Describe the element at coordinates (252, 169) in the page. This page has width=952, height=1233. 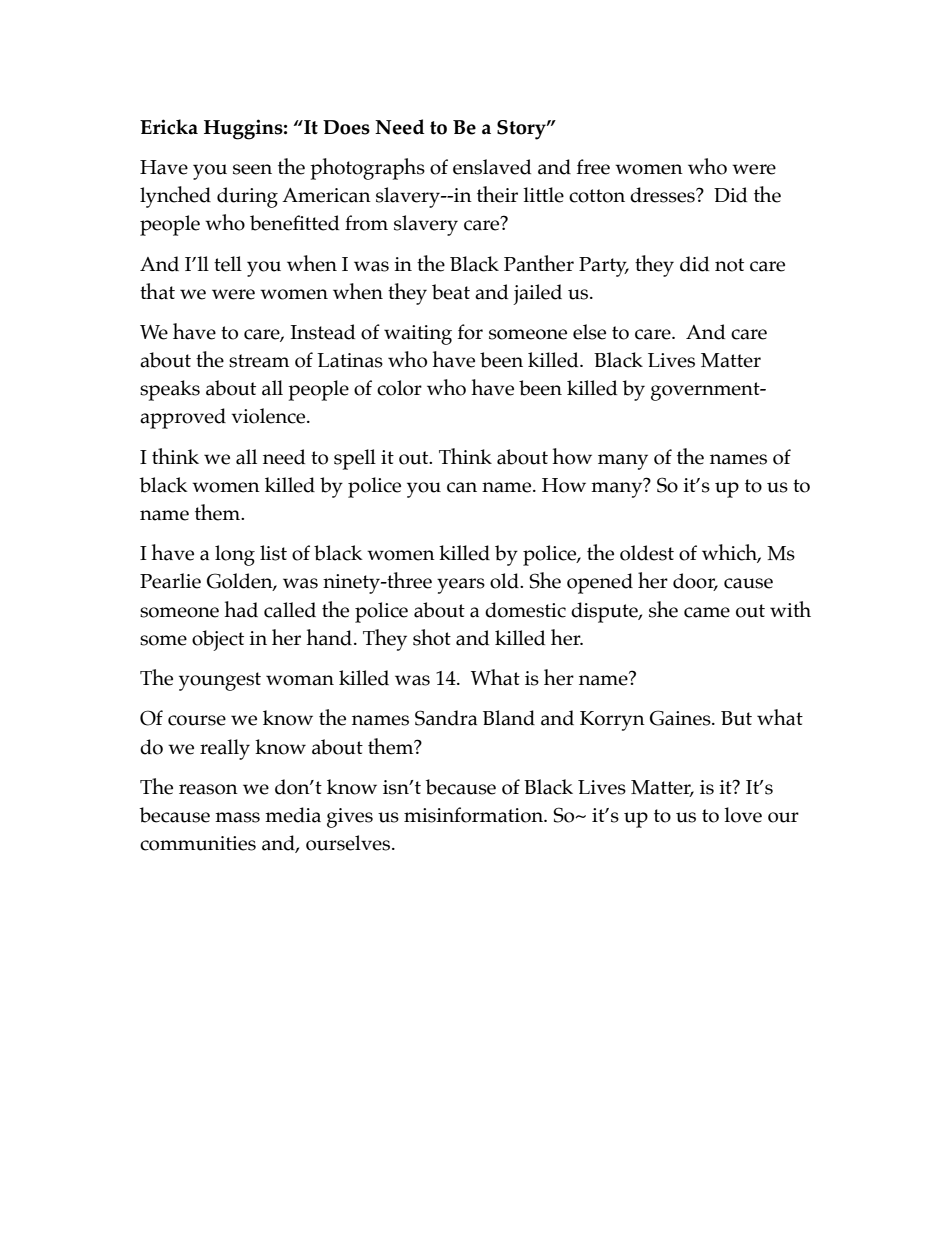
I see `seen` at that location.
